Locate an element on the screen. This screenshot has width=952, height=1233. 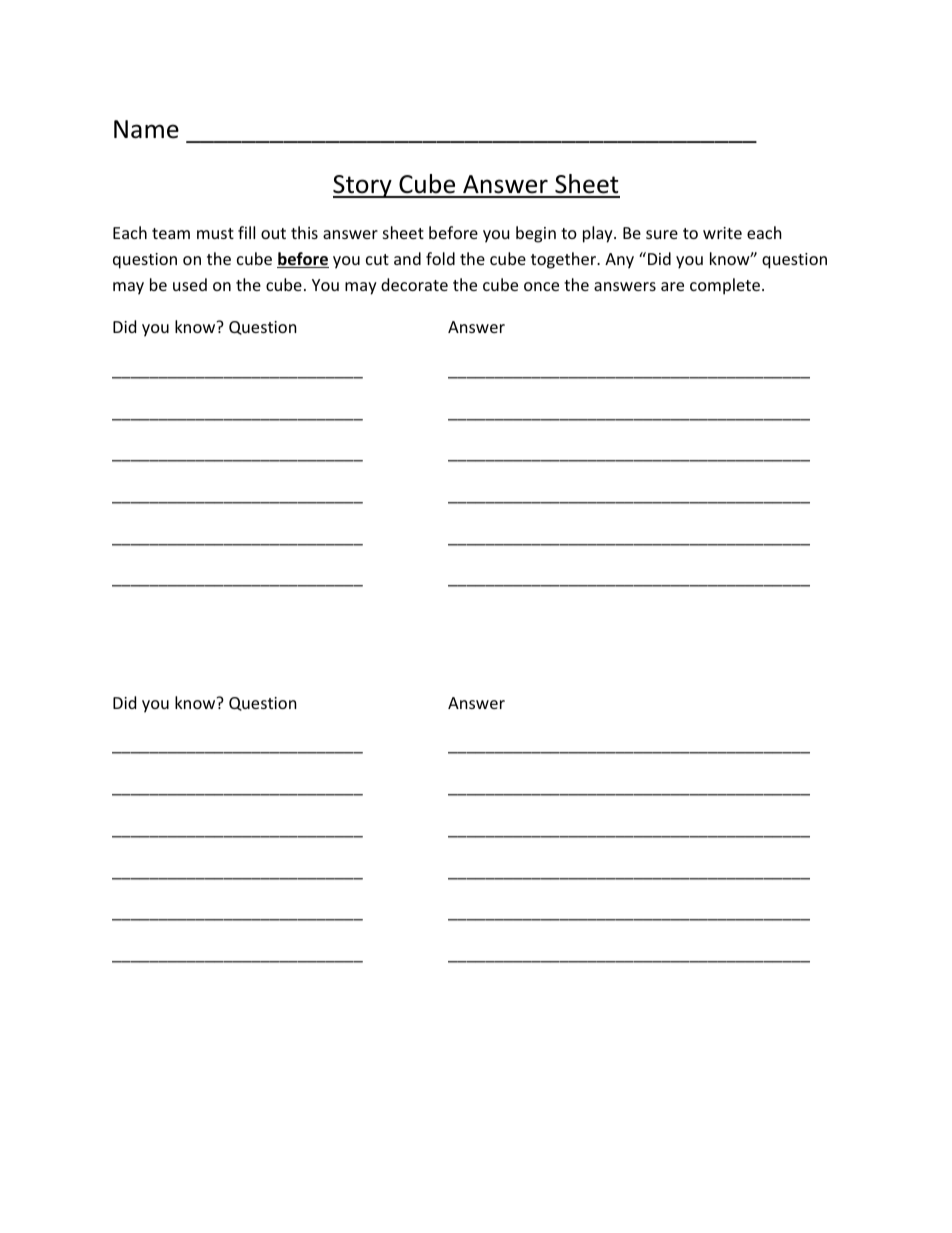
write is located at coordinates (722, 233).
